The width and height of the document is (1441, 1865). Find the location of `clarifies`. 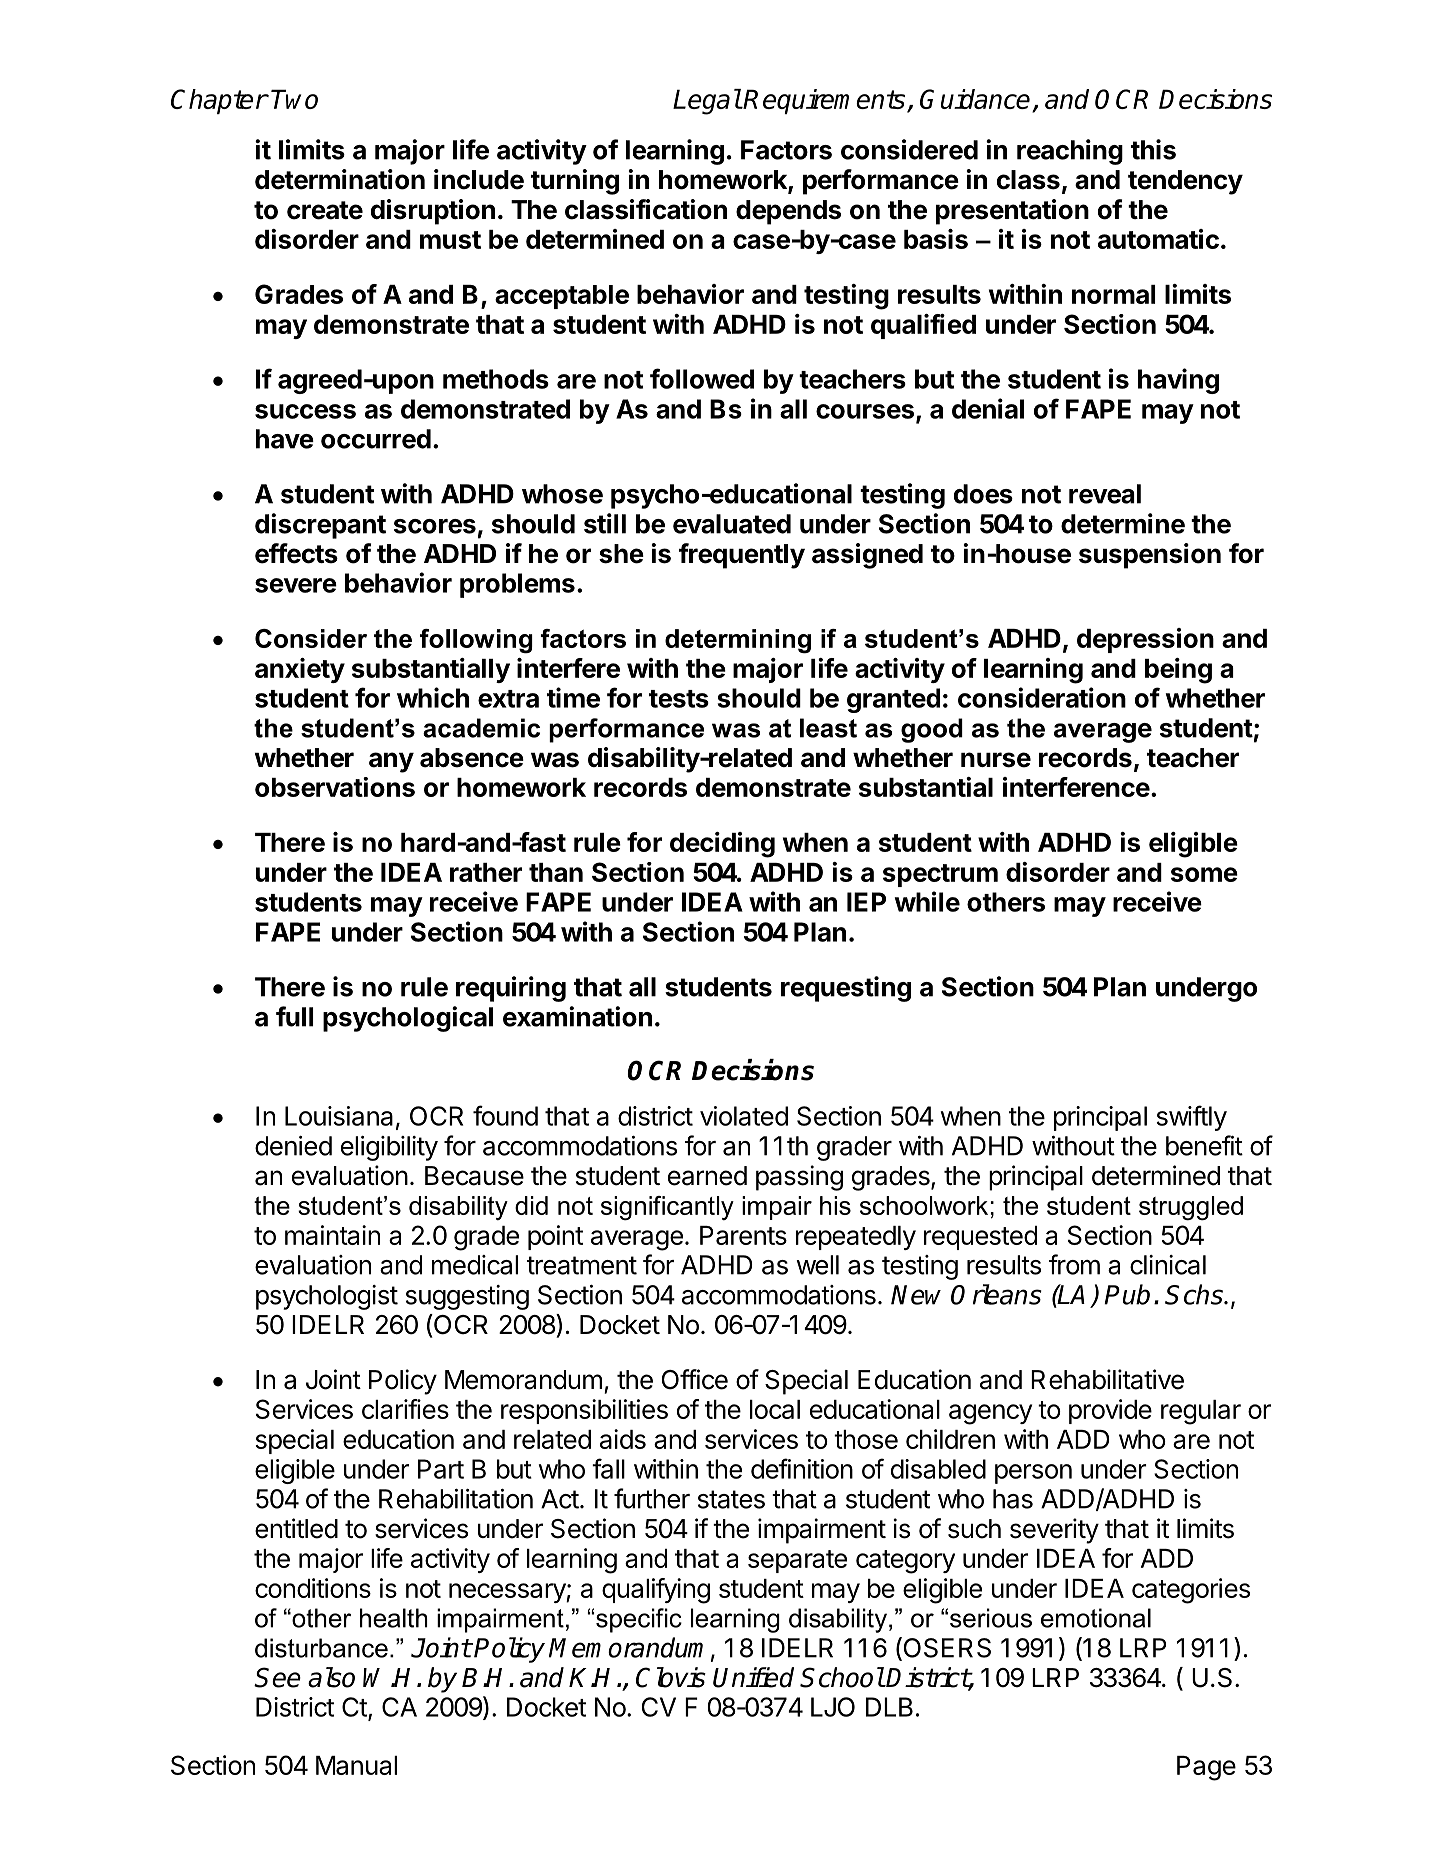

clarifies is located at coordinates (405, 1409).
